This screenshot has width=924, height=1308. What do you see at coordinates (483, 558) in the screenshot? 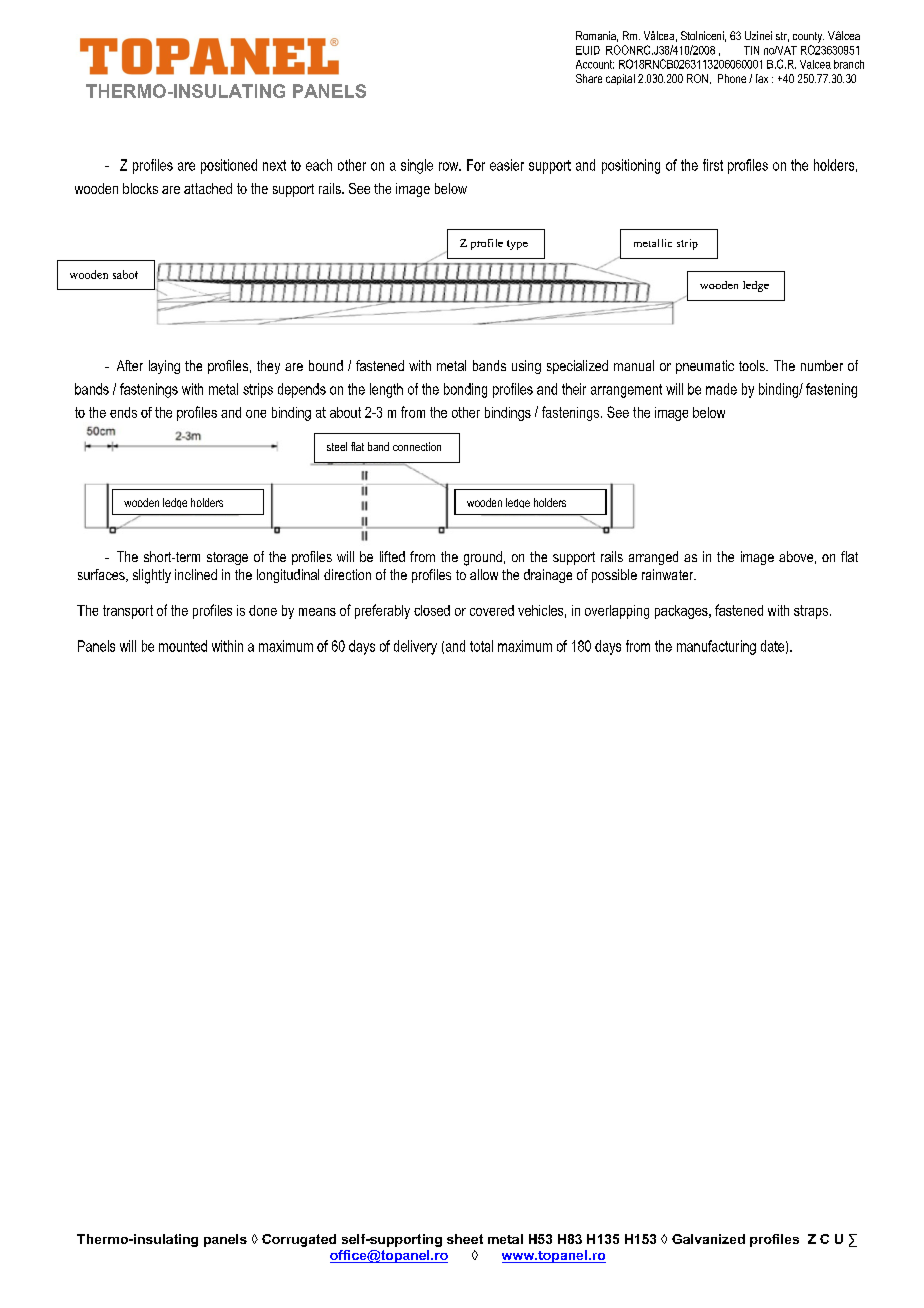
I see `ground` at bounding box center [483, 558].
